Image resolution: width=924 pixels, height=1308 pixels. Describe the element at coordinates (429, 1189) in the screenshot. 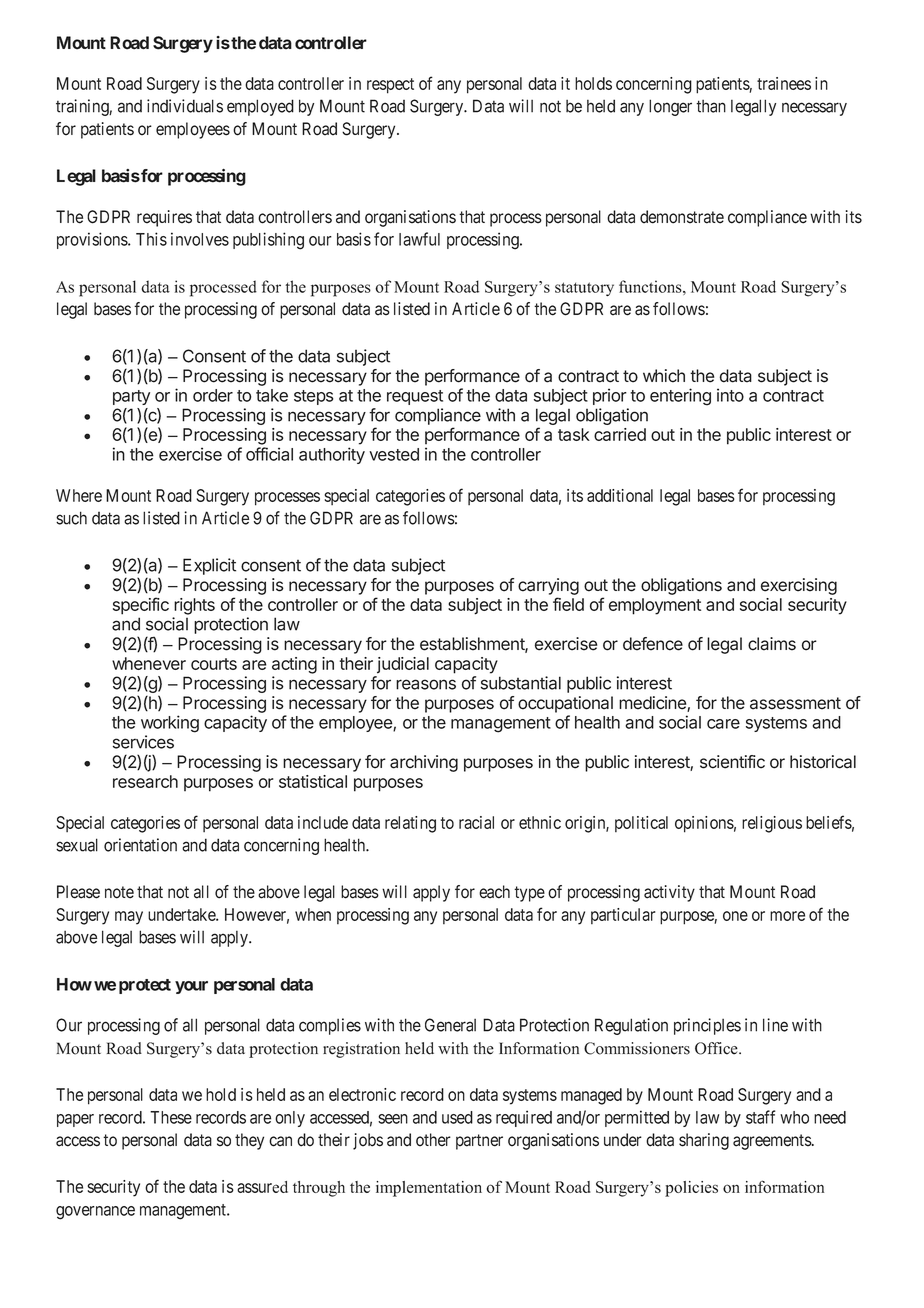

I see `implementation` at that location.
